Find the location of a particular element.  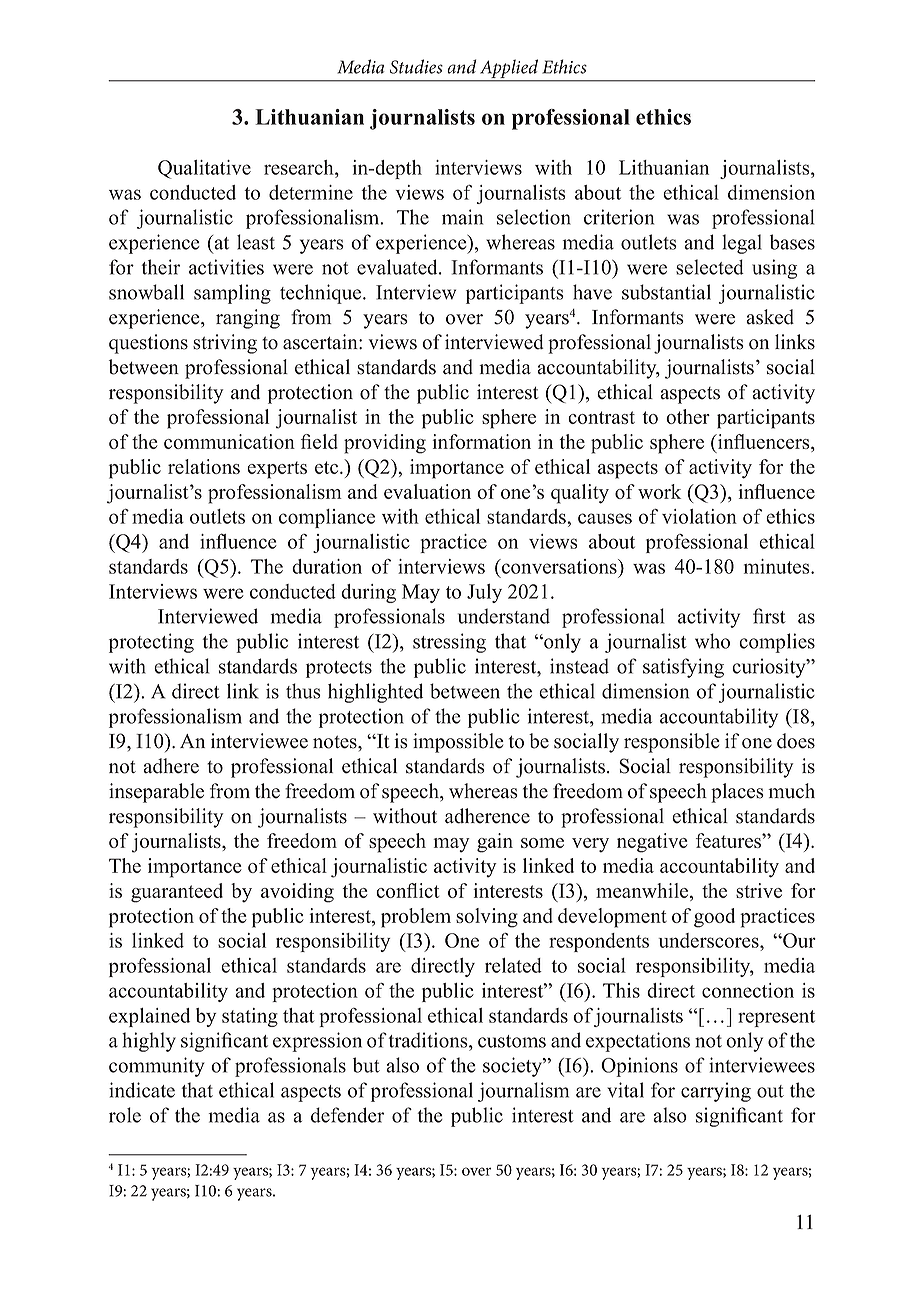

responsible is located at coordinates (672, 743).
